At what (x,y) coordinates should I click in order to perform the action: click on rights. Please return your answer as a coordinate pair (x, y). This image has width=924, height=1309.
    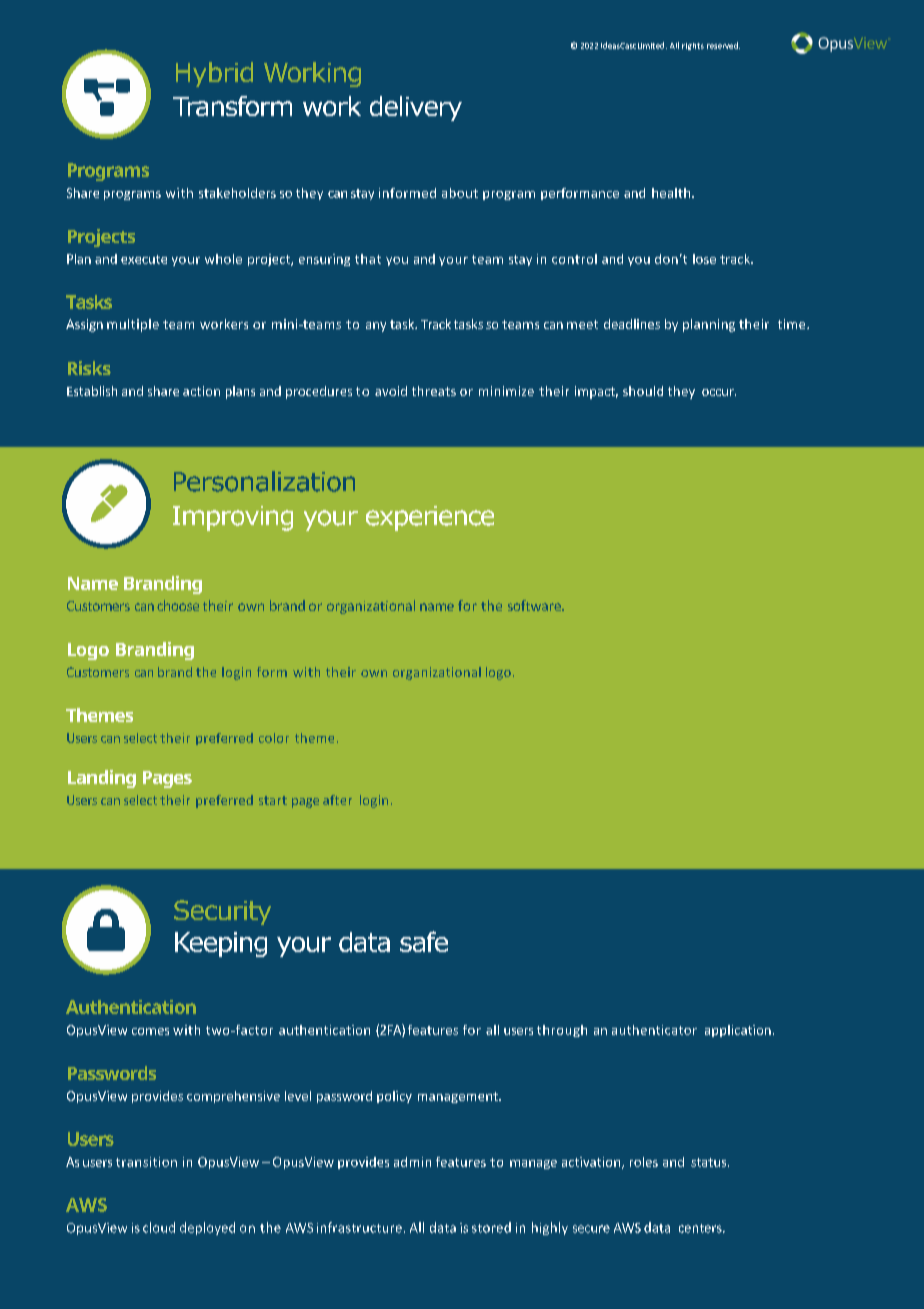
    Looking at the image, I should click on (693, 46).
